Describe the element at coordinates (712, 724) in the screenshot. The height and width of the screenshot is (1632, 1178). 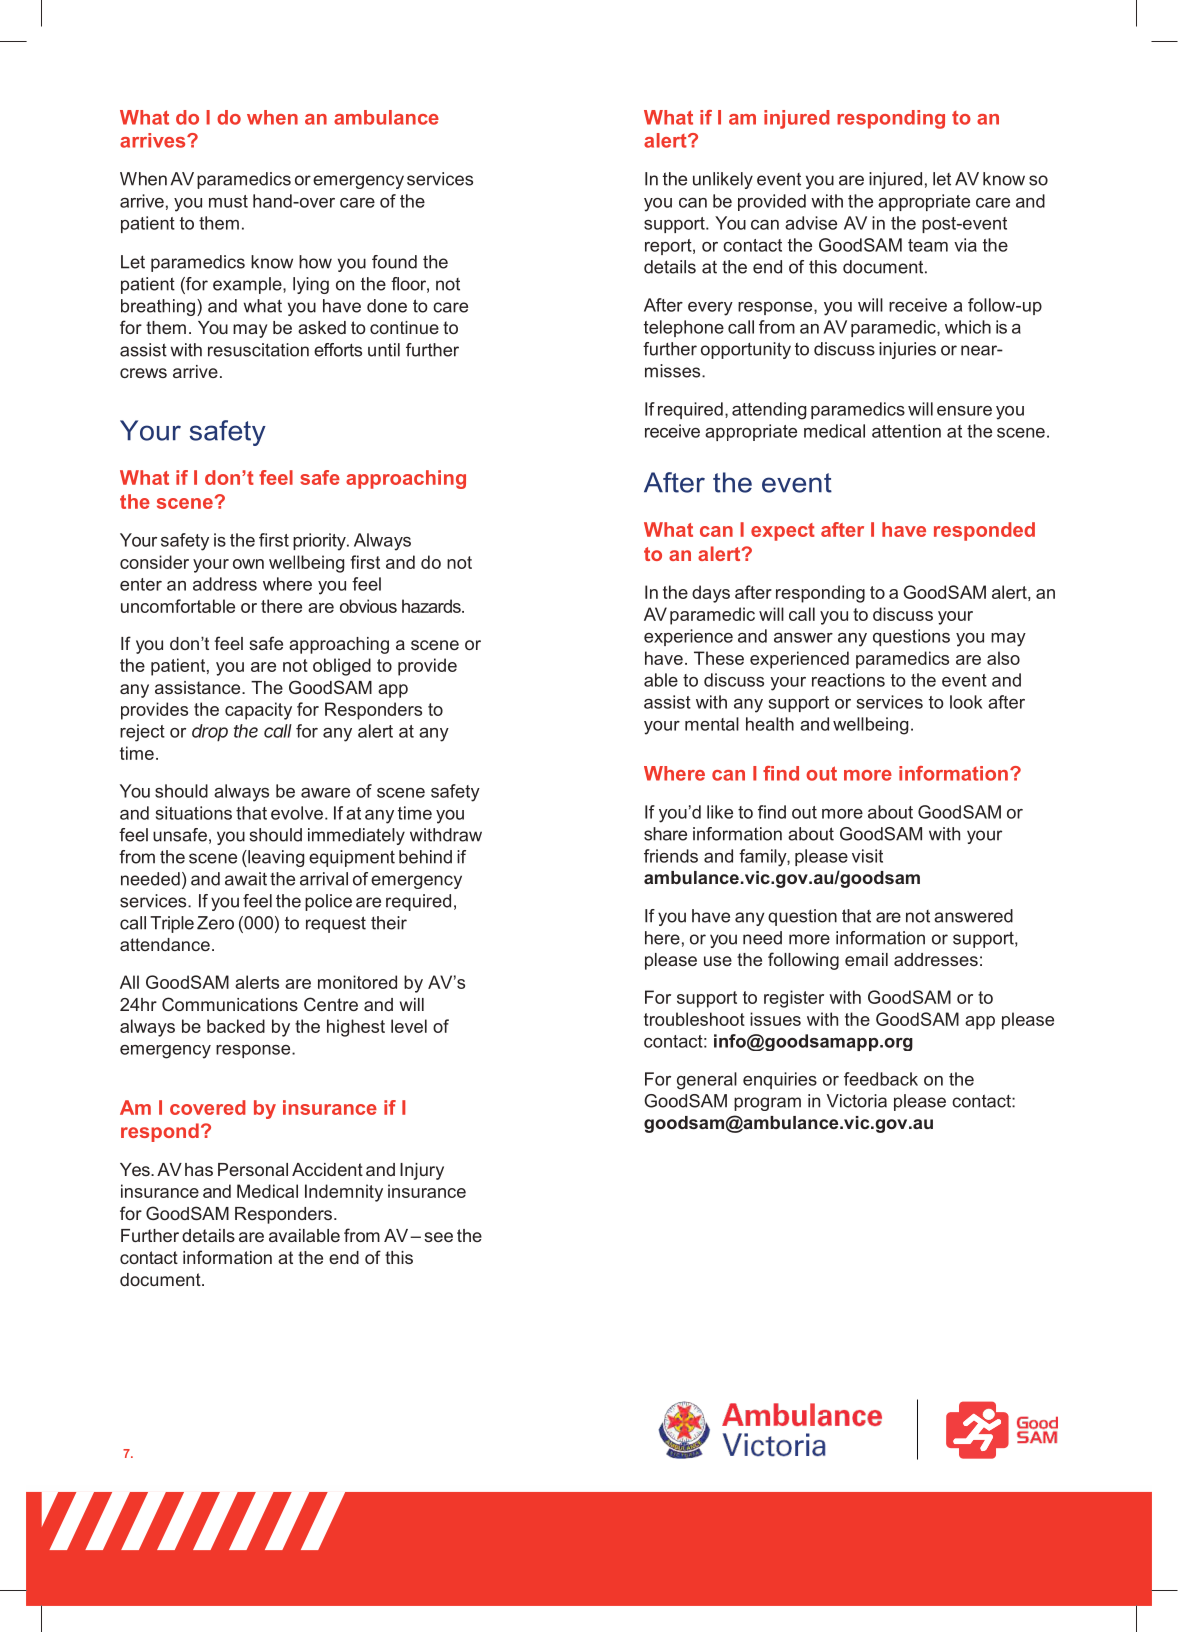
I see `mental` at that location.
